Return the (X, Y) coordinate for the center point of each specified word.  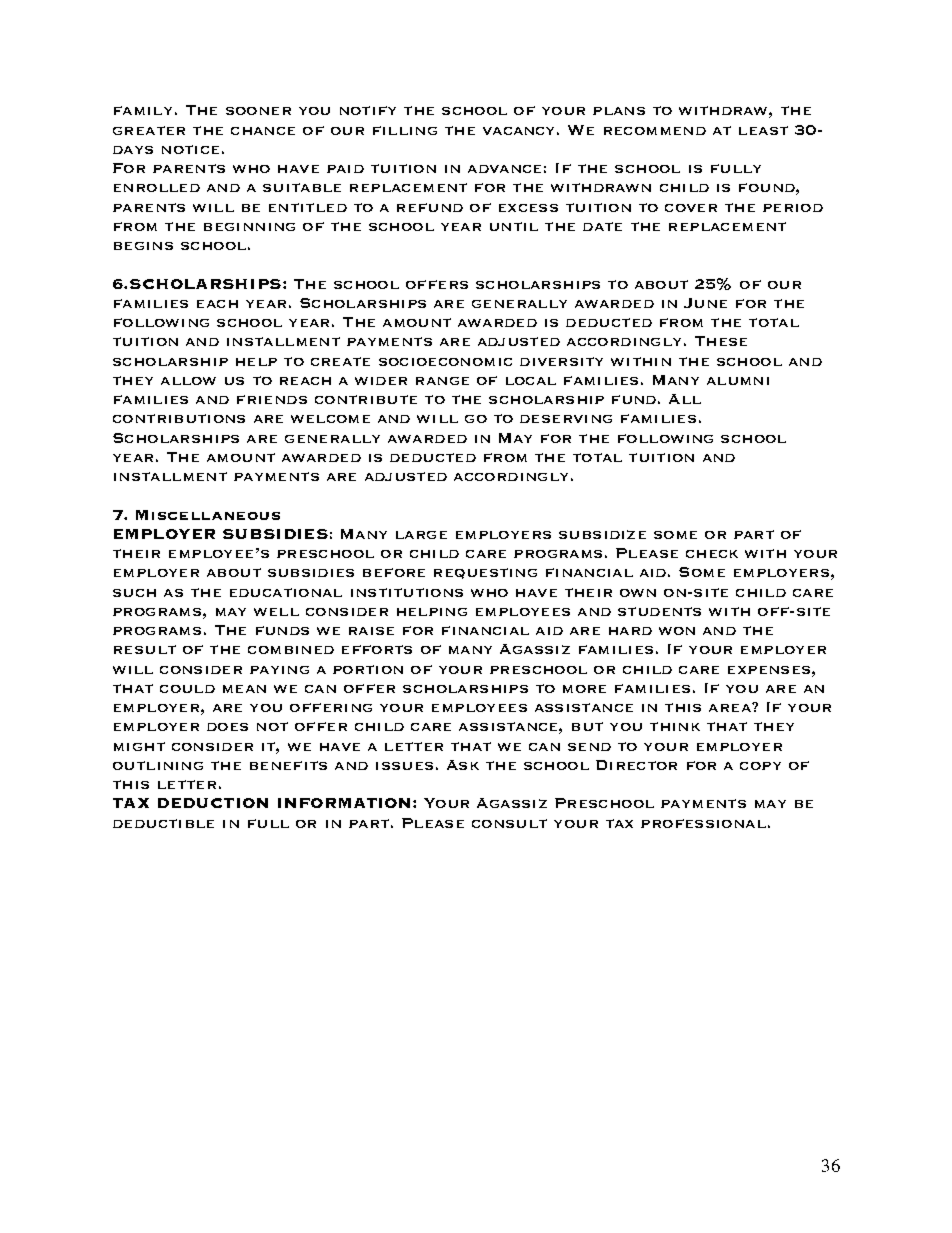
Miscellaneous (208, 515)
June (705, 303)
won (677, 631)
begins (143, 246)
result (145, 649)
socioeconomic (445, 362)
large (421, 535)
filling (405, 130)
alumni (738, 381)
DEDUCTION (213, 803)
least (763, 130)
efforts (377, 649)
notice (190, 149)
